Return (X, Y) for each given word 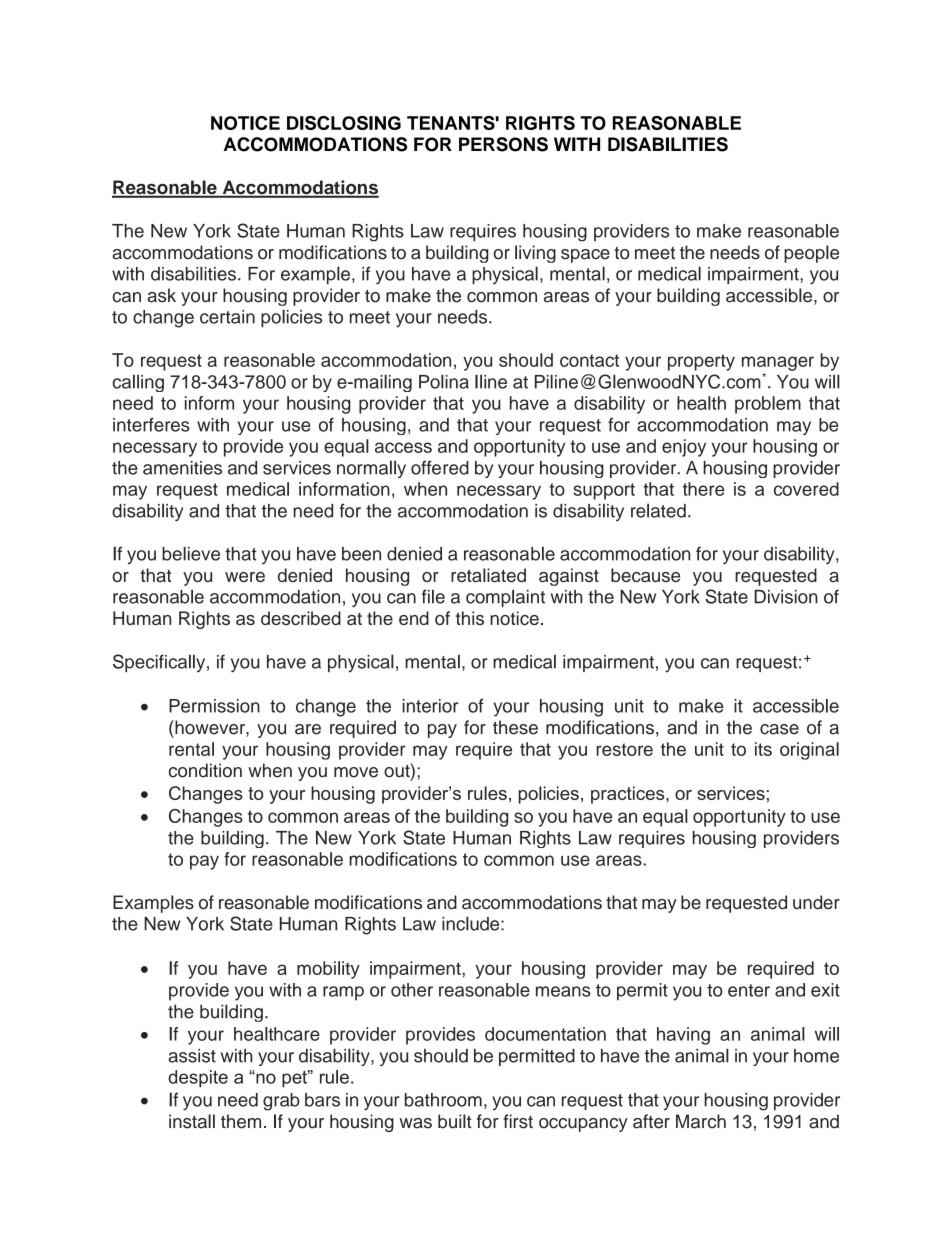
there (703, 489)
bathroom (443, 1100)
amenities (182, 468)
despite (198, 1079)
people (811, 254)
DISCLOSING (344, 123)
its (763, 749)
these (515, 727)
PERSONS (503, 144)
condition (205, 770)
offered (440, 467)
